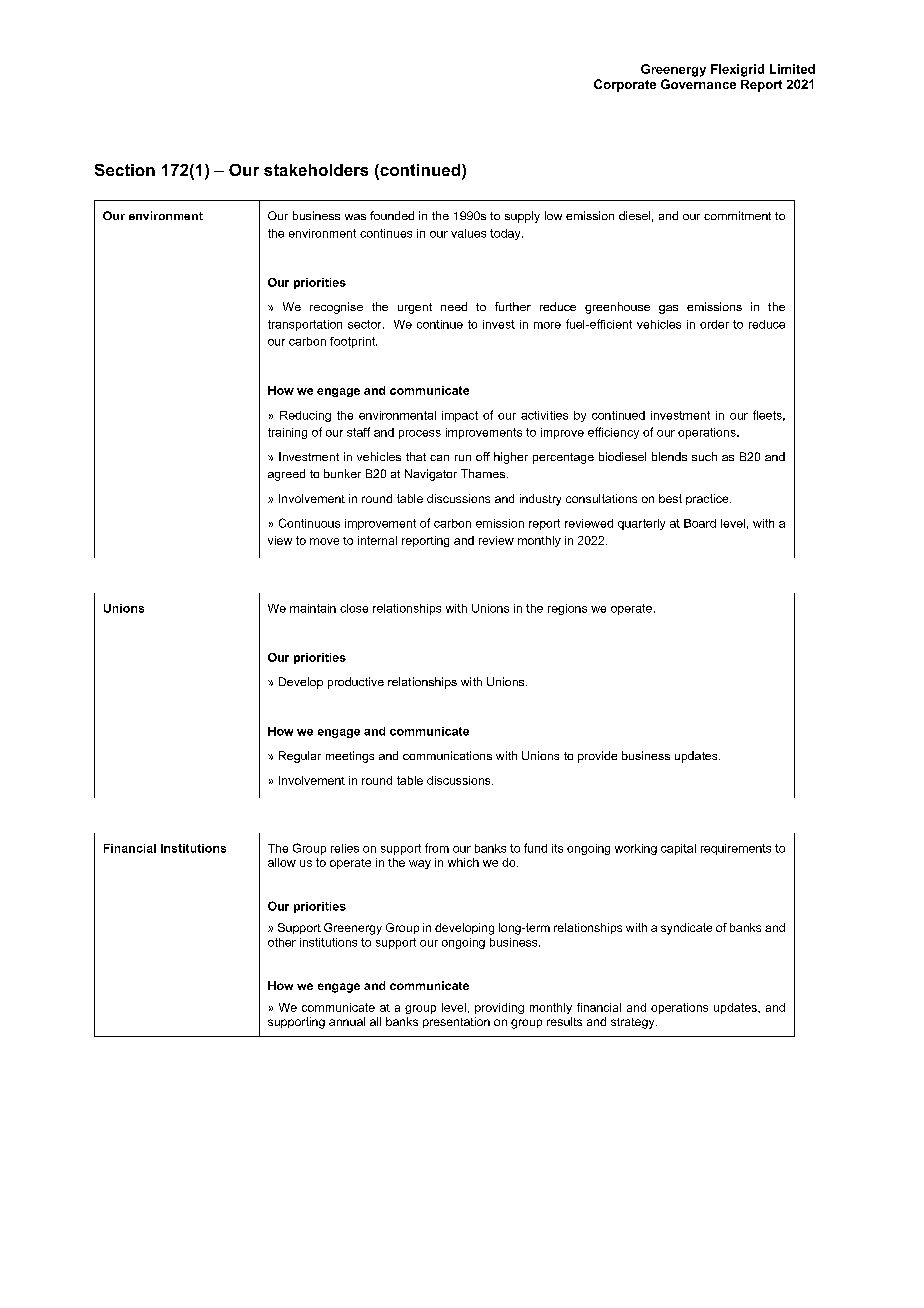  Describe the element at coordinates (125, 170) in the page. I see `Section` at that location.
